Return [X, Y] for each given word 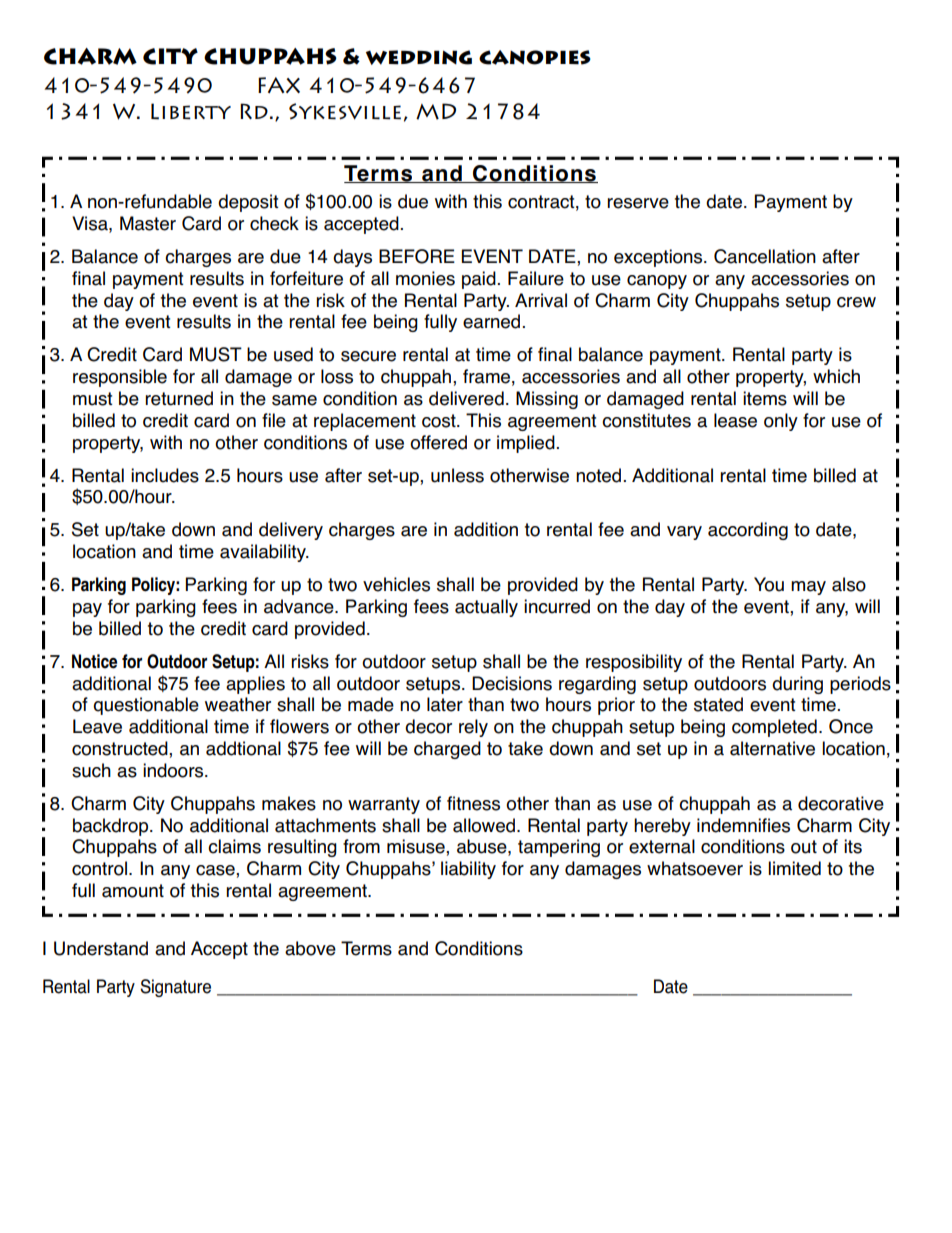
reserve [638, 203]
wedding [419, 57]
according [748, 531]
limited [794, 868]
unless [457, 475]
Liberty [191, 111]
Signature [175, 988]
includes [165, 475]
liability [468, 870]
